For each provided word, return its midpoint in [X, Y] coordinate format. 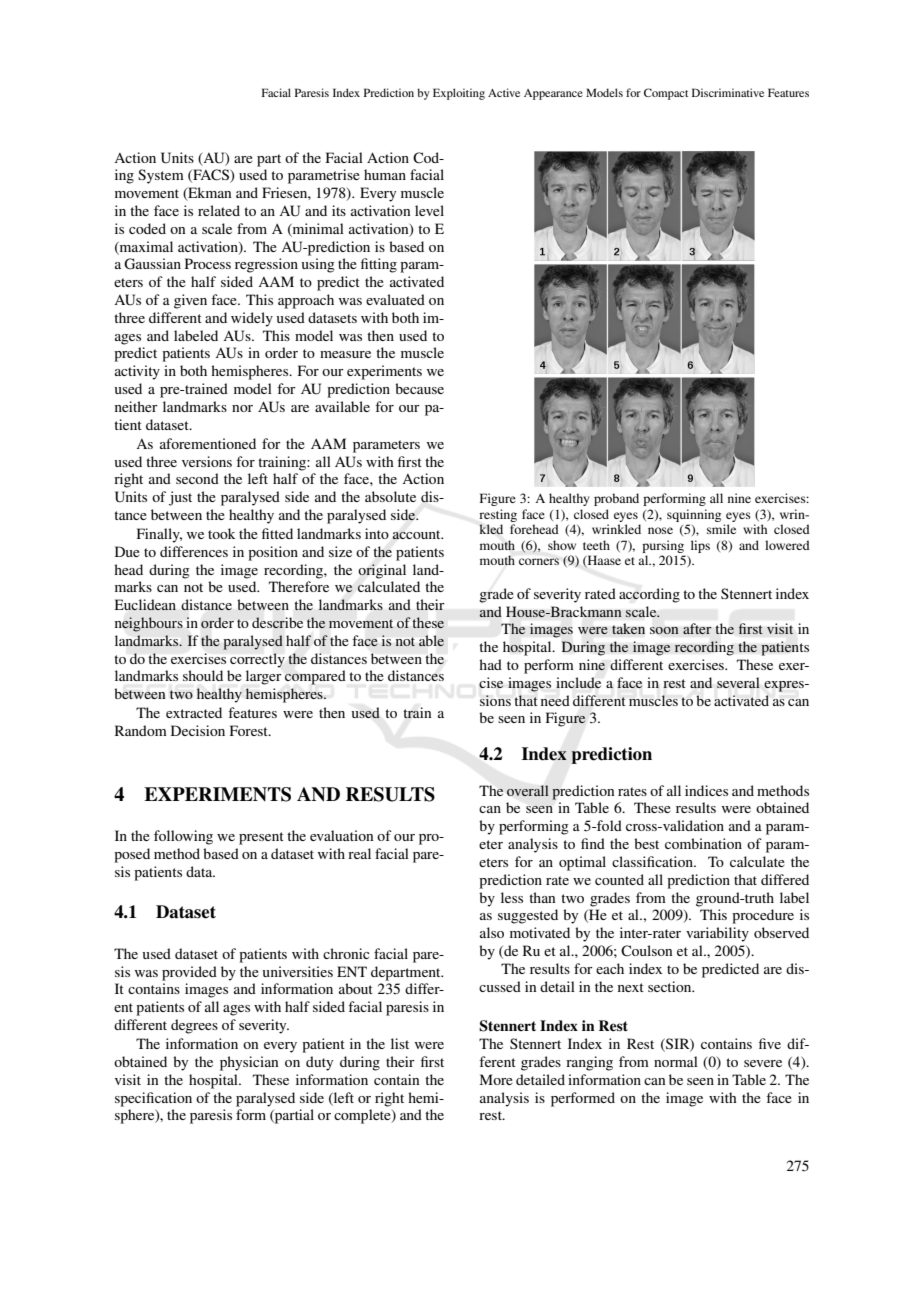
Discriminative [728, 92]
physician [249, 1063]
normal [676, 1061]
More [496, 1079]
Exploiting [459, 94]
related [219, 210]
